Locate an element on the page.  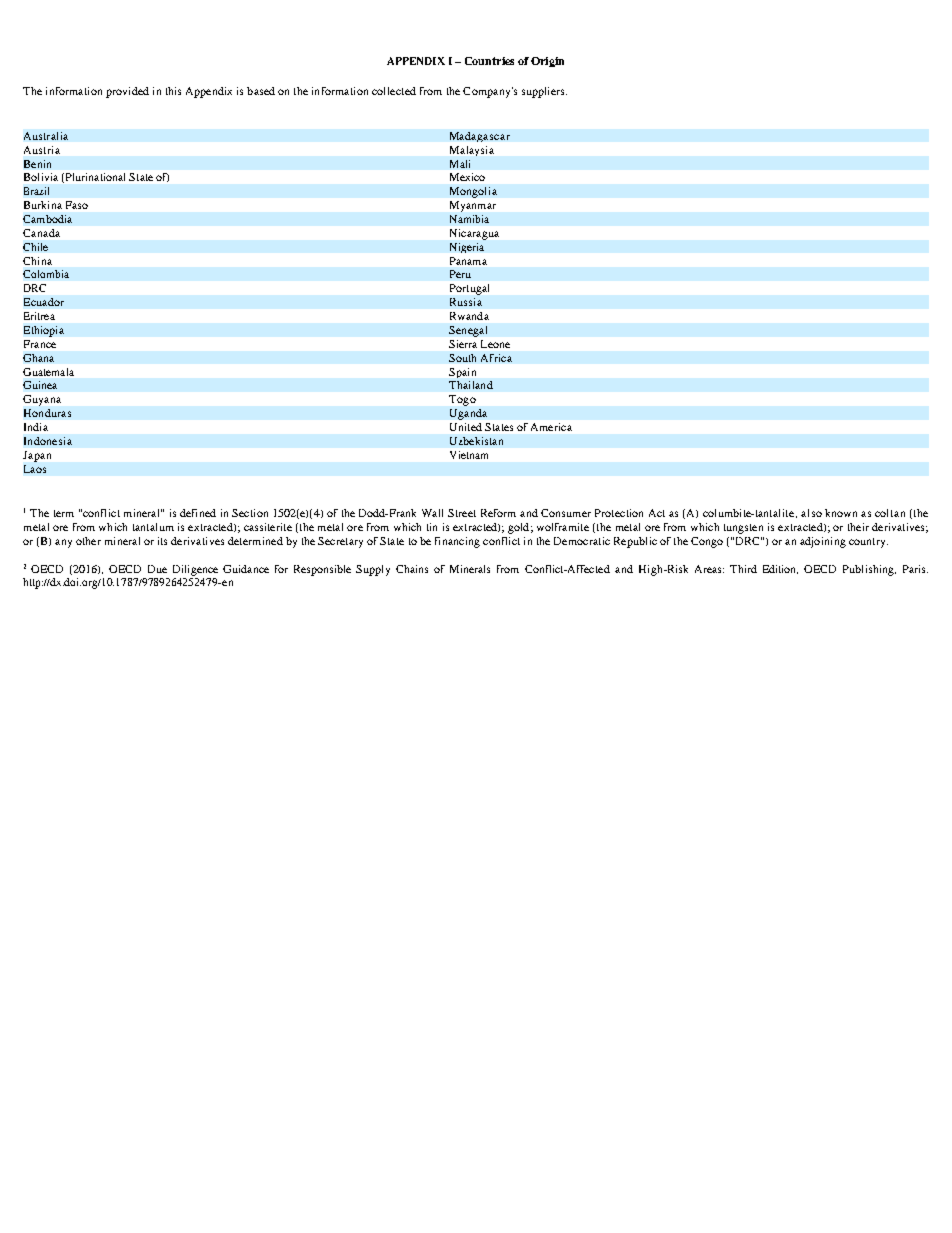
Countries is located at coordinates (489, 61).
